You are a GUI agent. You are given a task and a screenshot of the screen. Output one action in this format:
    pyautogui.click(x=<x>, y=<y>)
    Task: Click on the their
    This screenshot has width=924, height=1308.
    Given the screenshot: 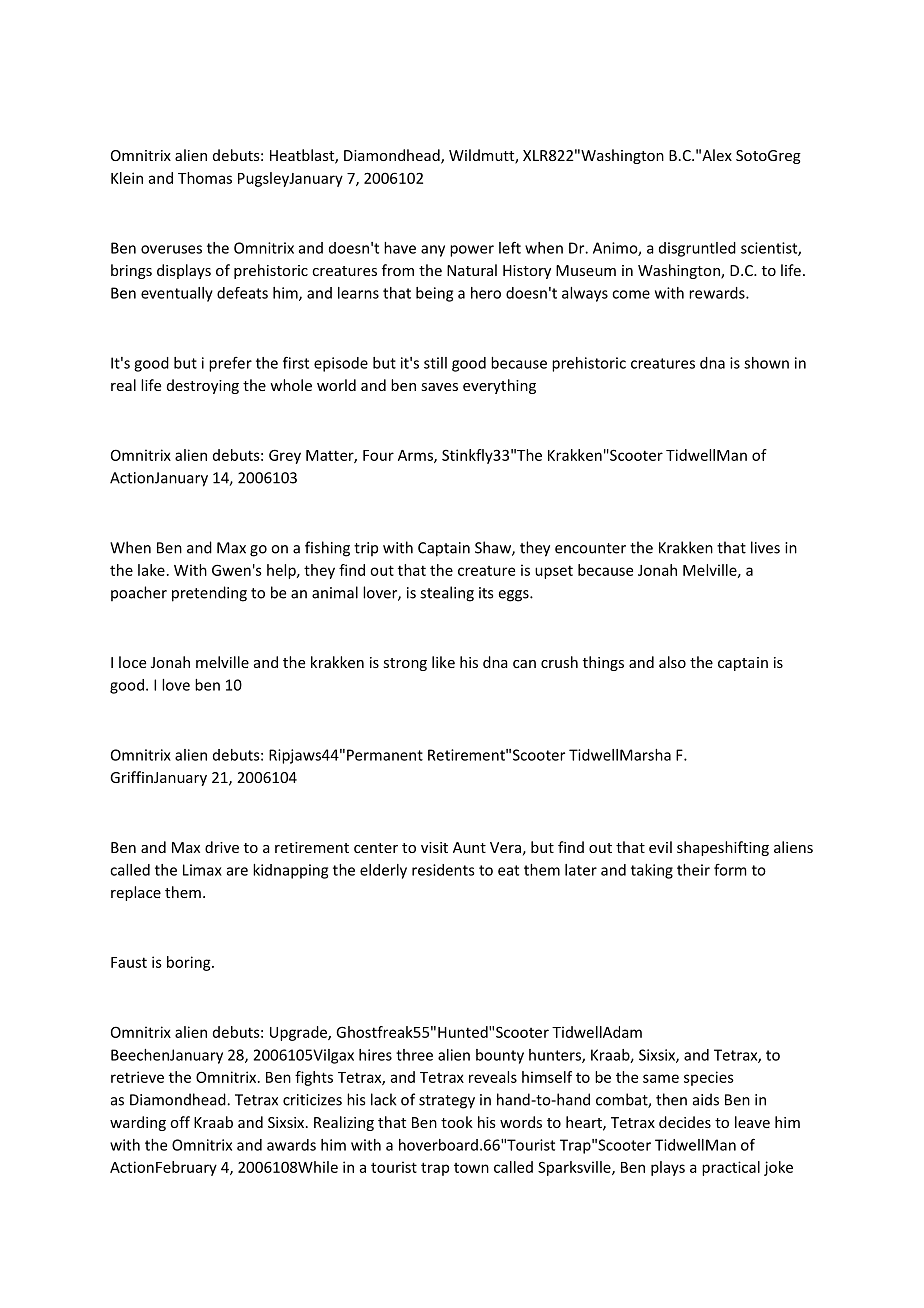 What is the action you would take?
    pyautogui.click(x=693, y=870)
